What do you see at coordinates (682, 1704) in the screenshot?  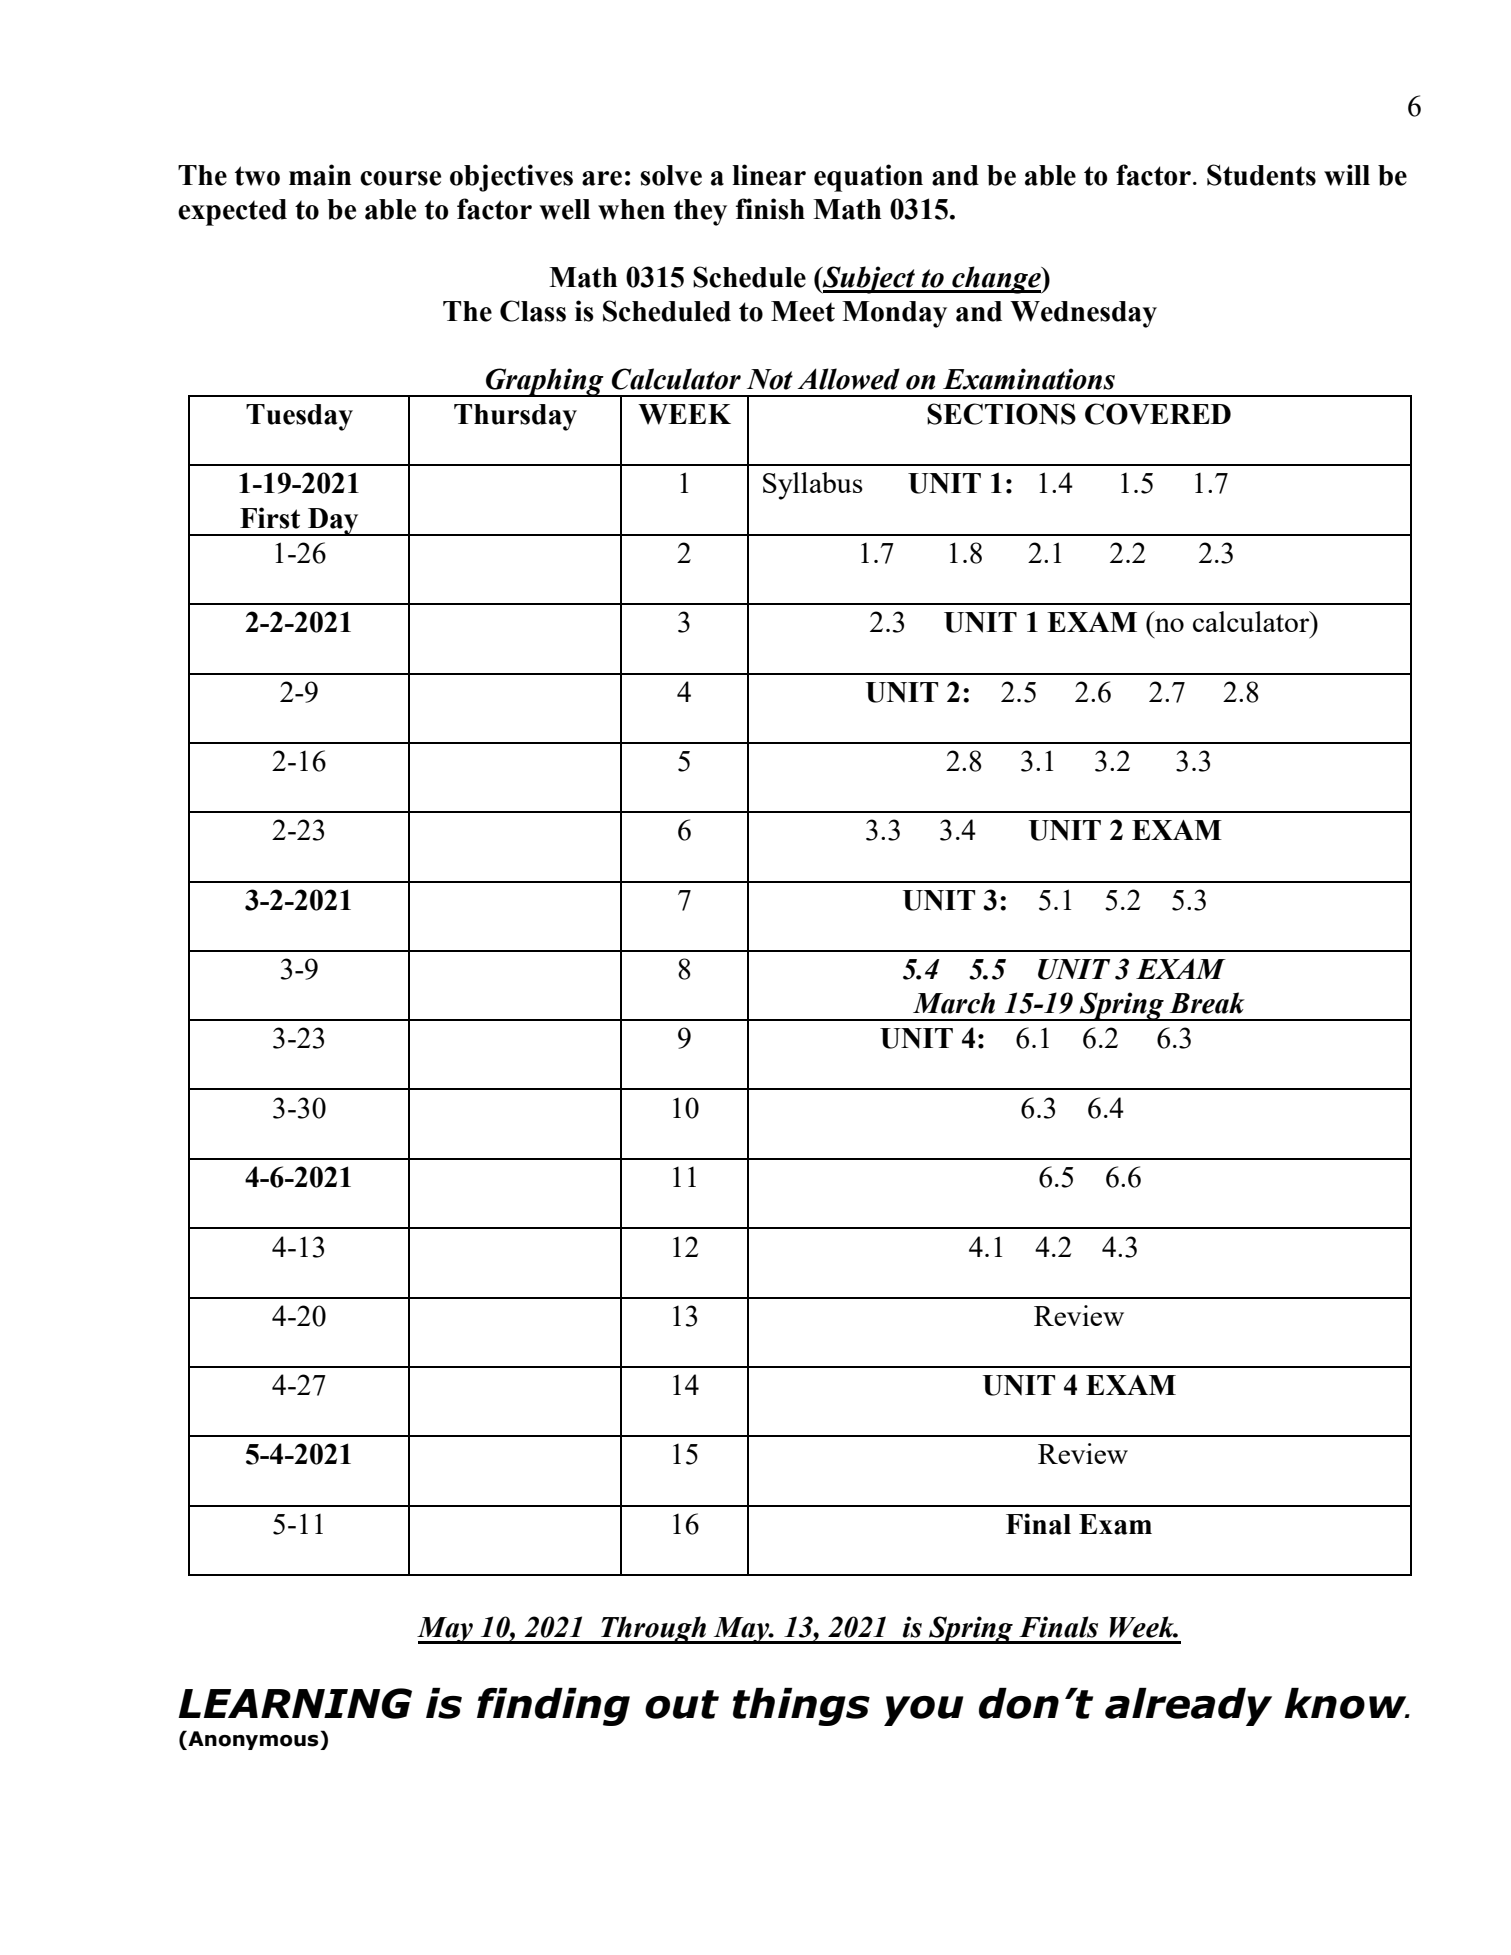 I see `out` at bounding box center [682, 1704].
